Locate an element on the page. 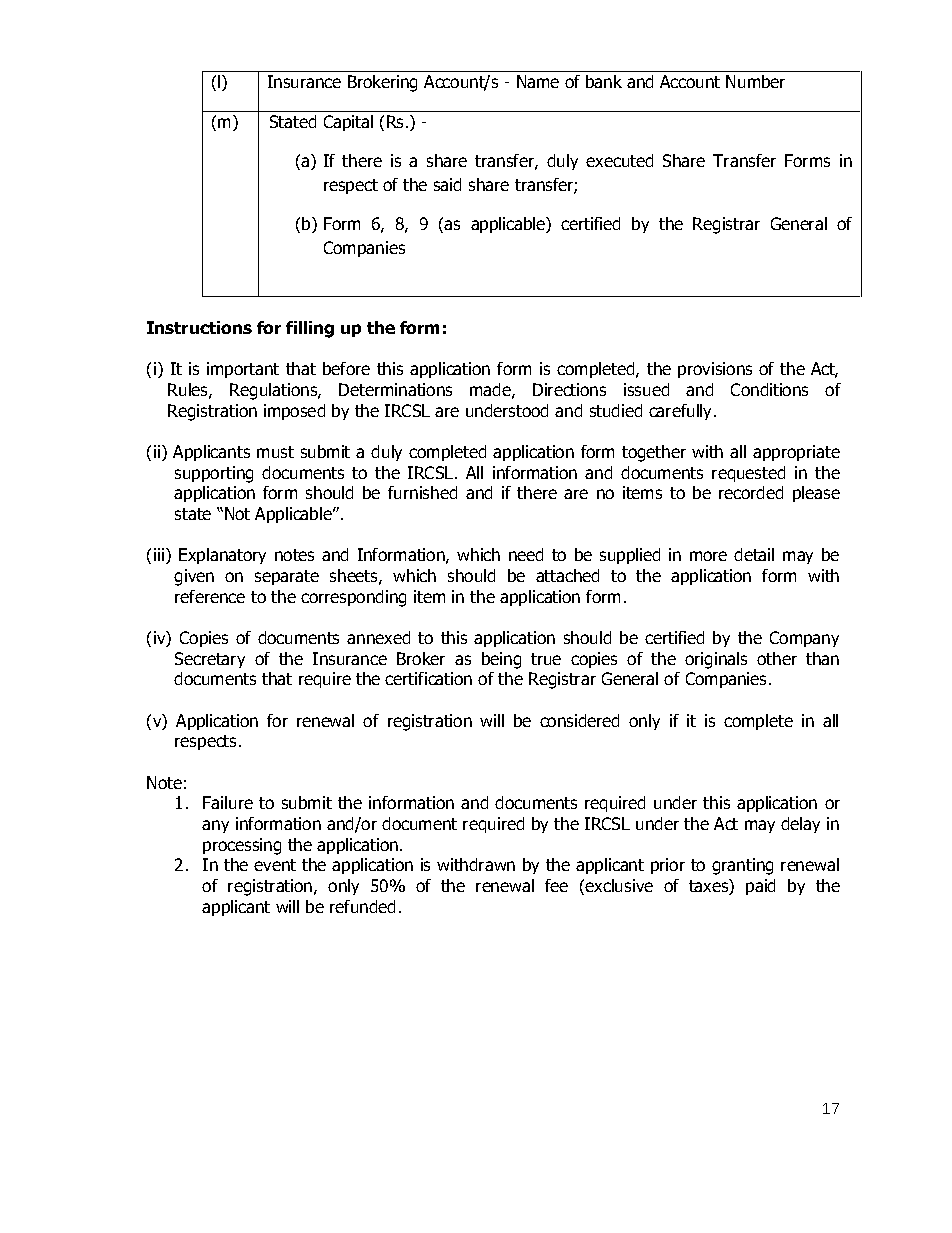 The width and height of the image is (952, 1233). Directions is located at coordinates (569, 389).
